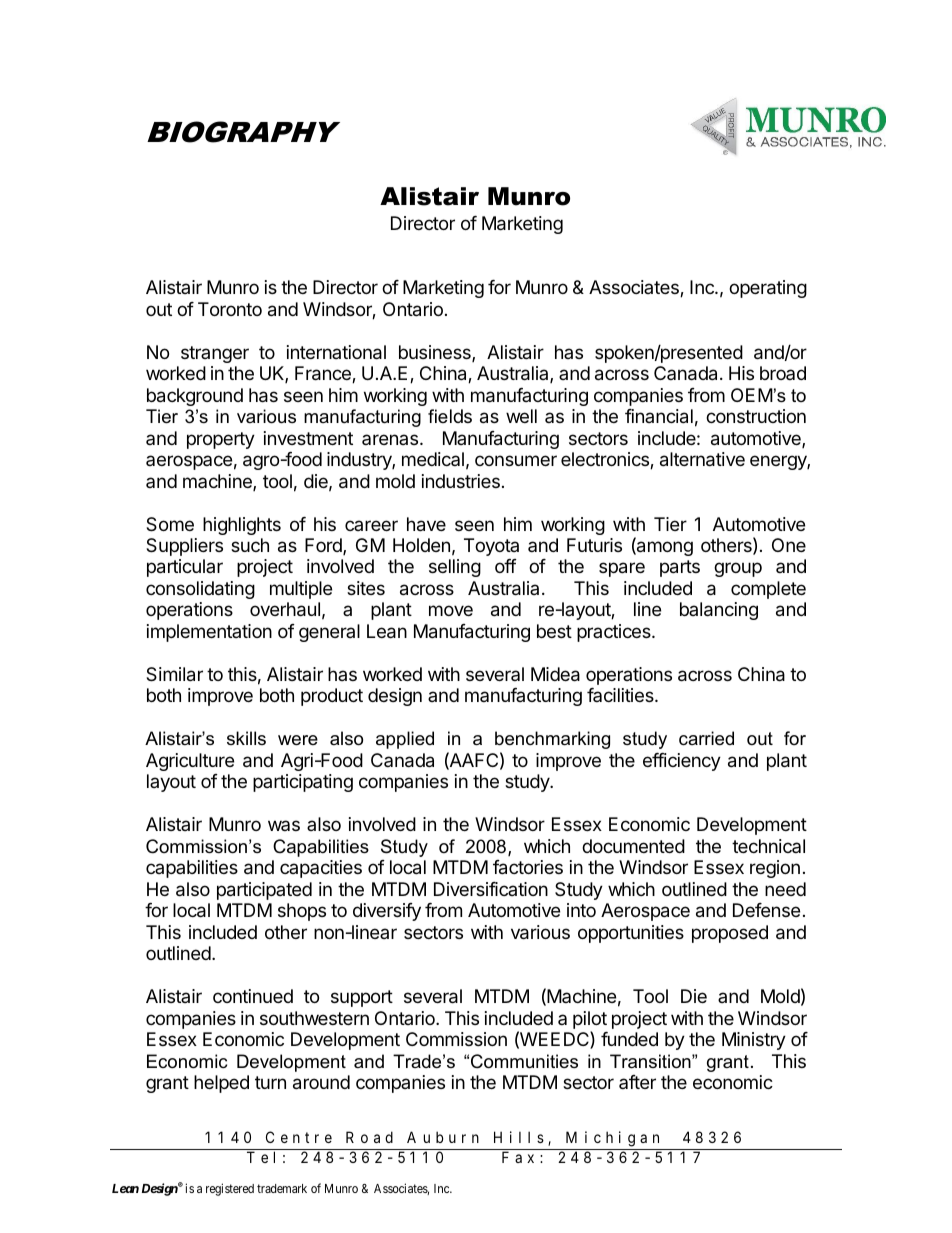  Describe the element at coordinates (491, 889) in the screenshot. I see `Diversification` at that location.
